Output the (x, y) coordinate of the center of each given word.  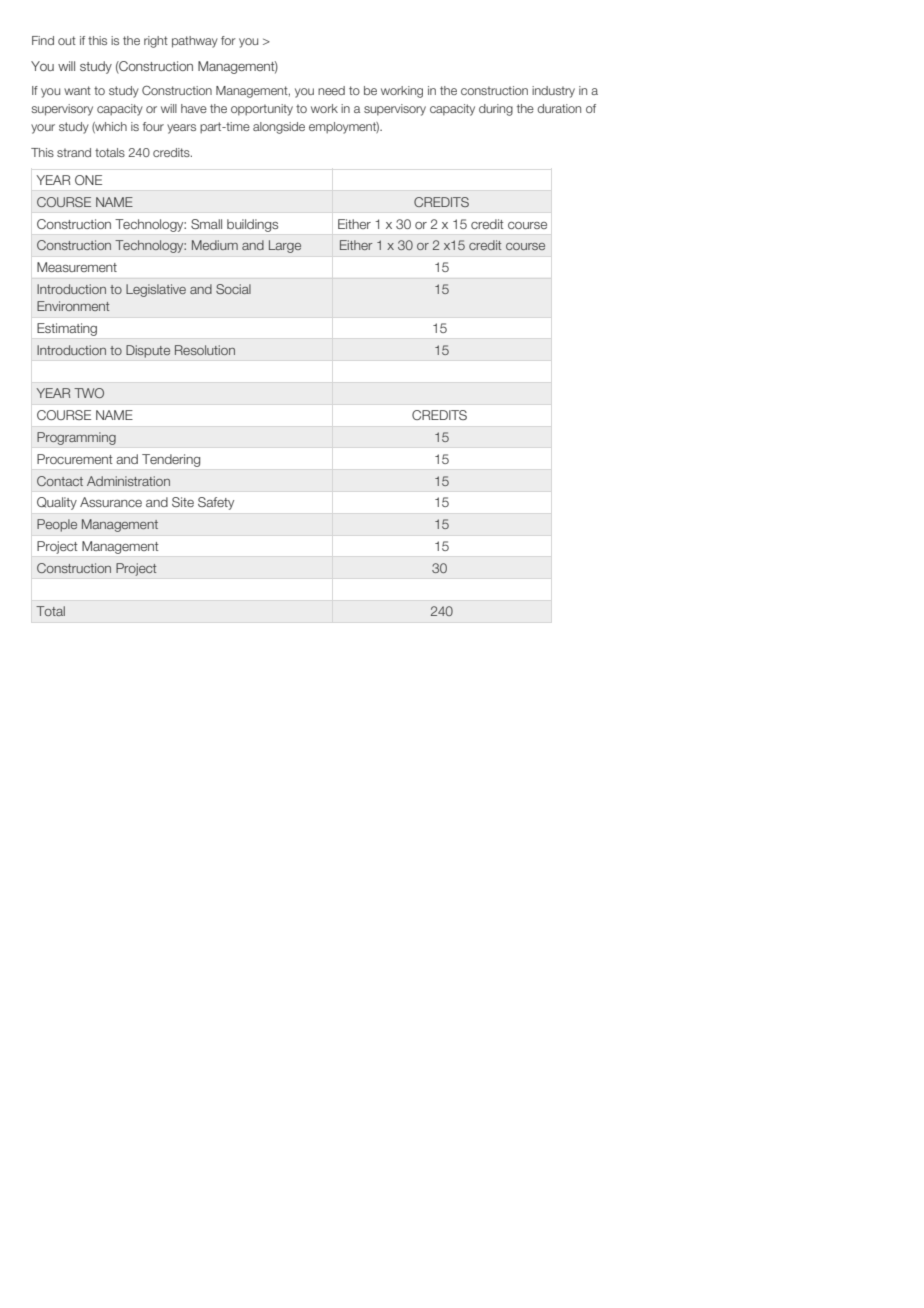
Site (183, 502)
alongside (279, 128)
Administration (128, 481)
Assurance (111, 502)
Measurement (77, 267)
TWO (89, 393)
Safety (216, 503)
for (228, 40)
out (67, 40)
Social (233, 289)
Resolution (205, 350)
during (496, 110)
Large (285, 246)
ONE (88, 180)
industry (553, 92)
